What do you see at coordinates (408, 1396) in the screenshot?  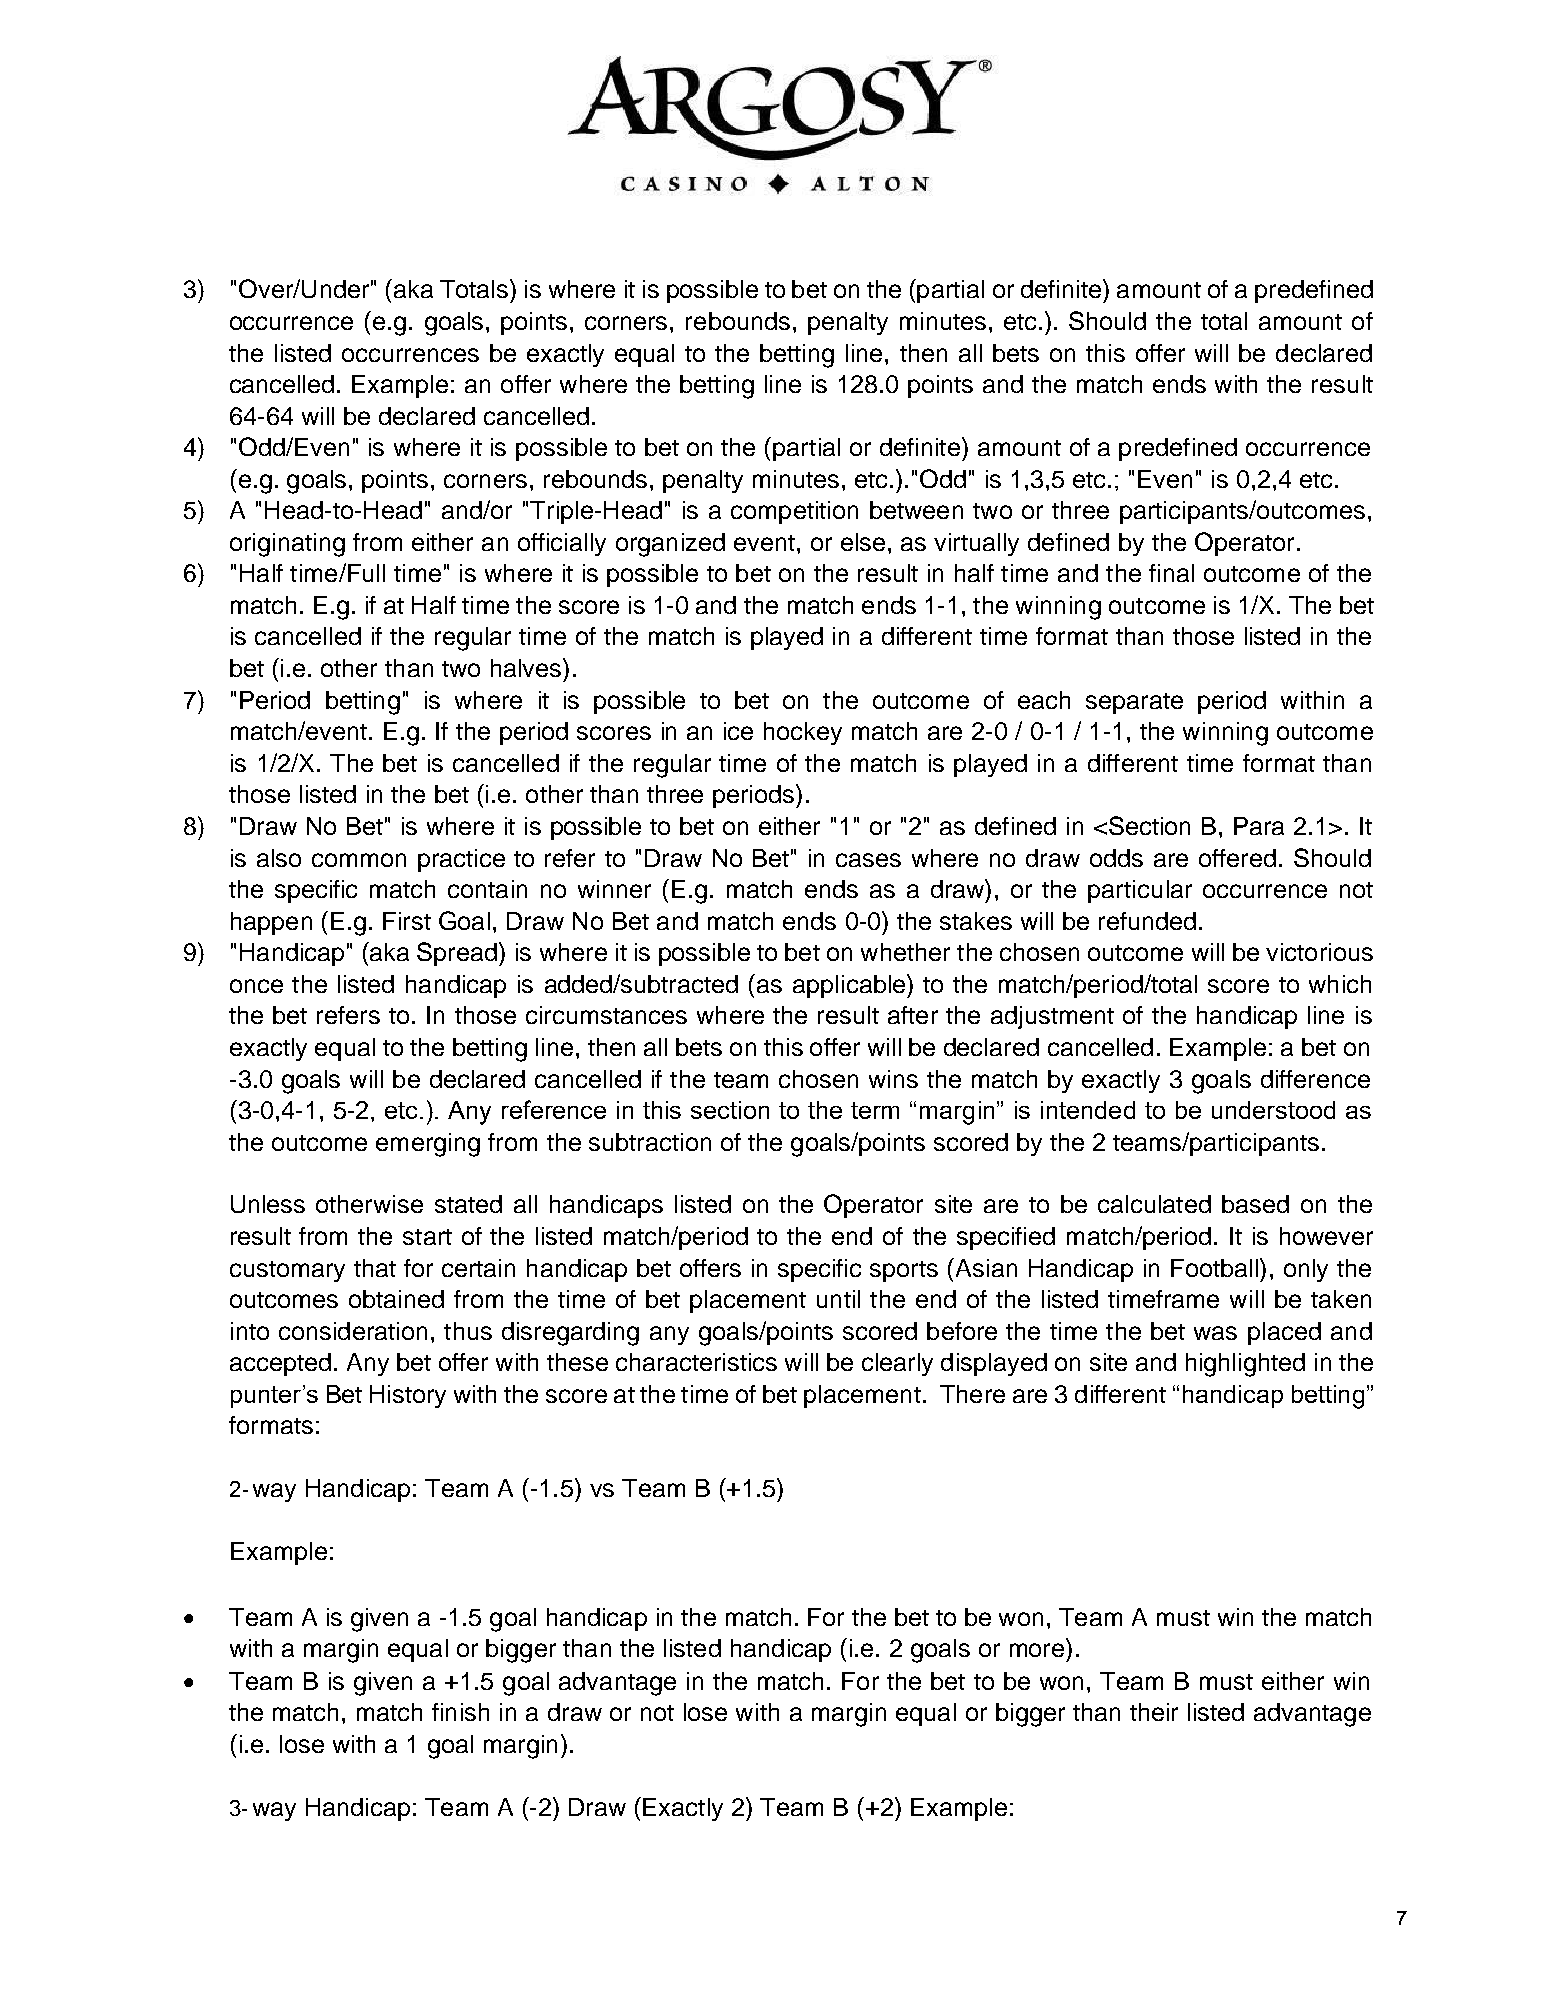 I see `History` at bounding box center [408, 1396].
